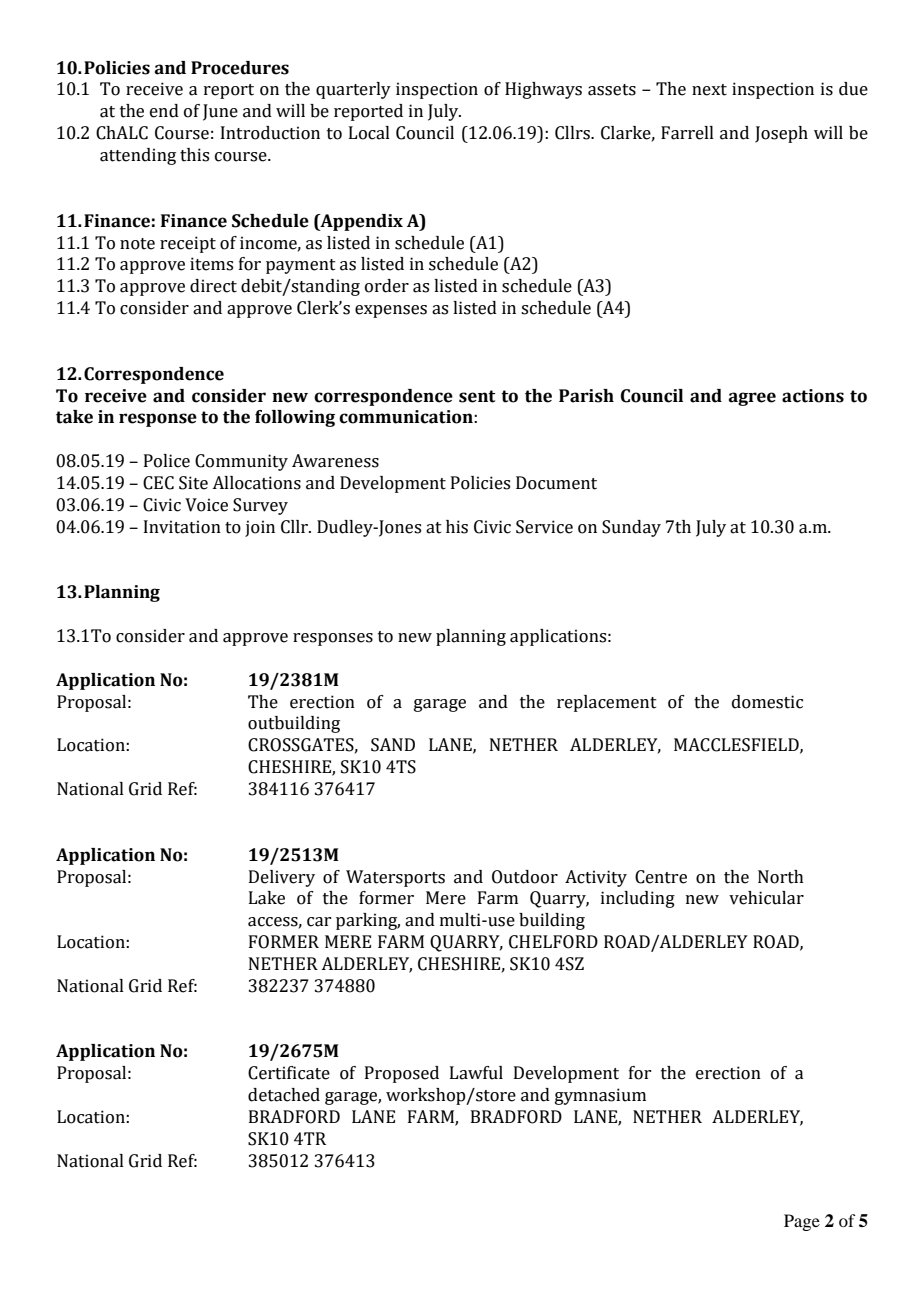 Image resolution: width=924 pixels, height=1308 pixels. Describe the element at coordinates (543, 90) in the screenshot. I see `Highways` at that location.
